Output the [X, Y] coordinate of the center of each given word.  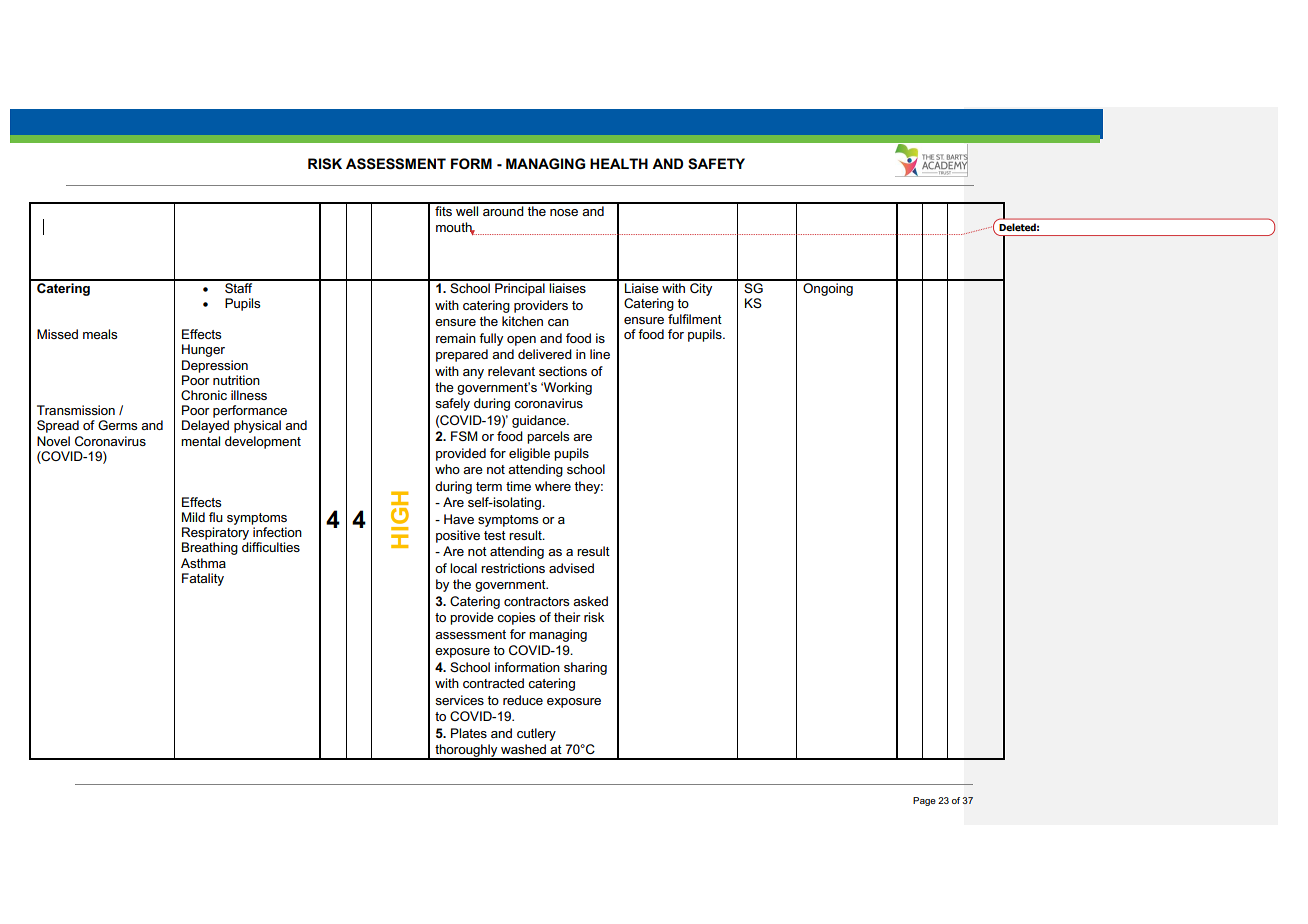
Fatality [203, 579]
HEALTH [619, 163]
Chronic [204, 395]
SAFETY [716, 164]
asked [590, 601]
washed [523, 749]
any [473, 374]
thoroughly [466, 751]
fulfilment [695, 319]
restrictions [513, 568]
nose [564, 212]
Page [924, 801]
